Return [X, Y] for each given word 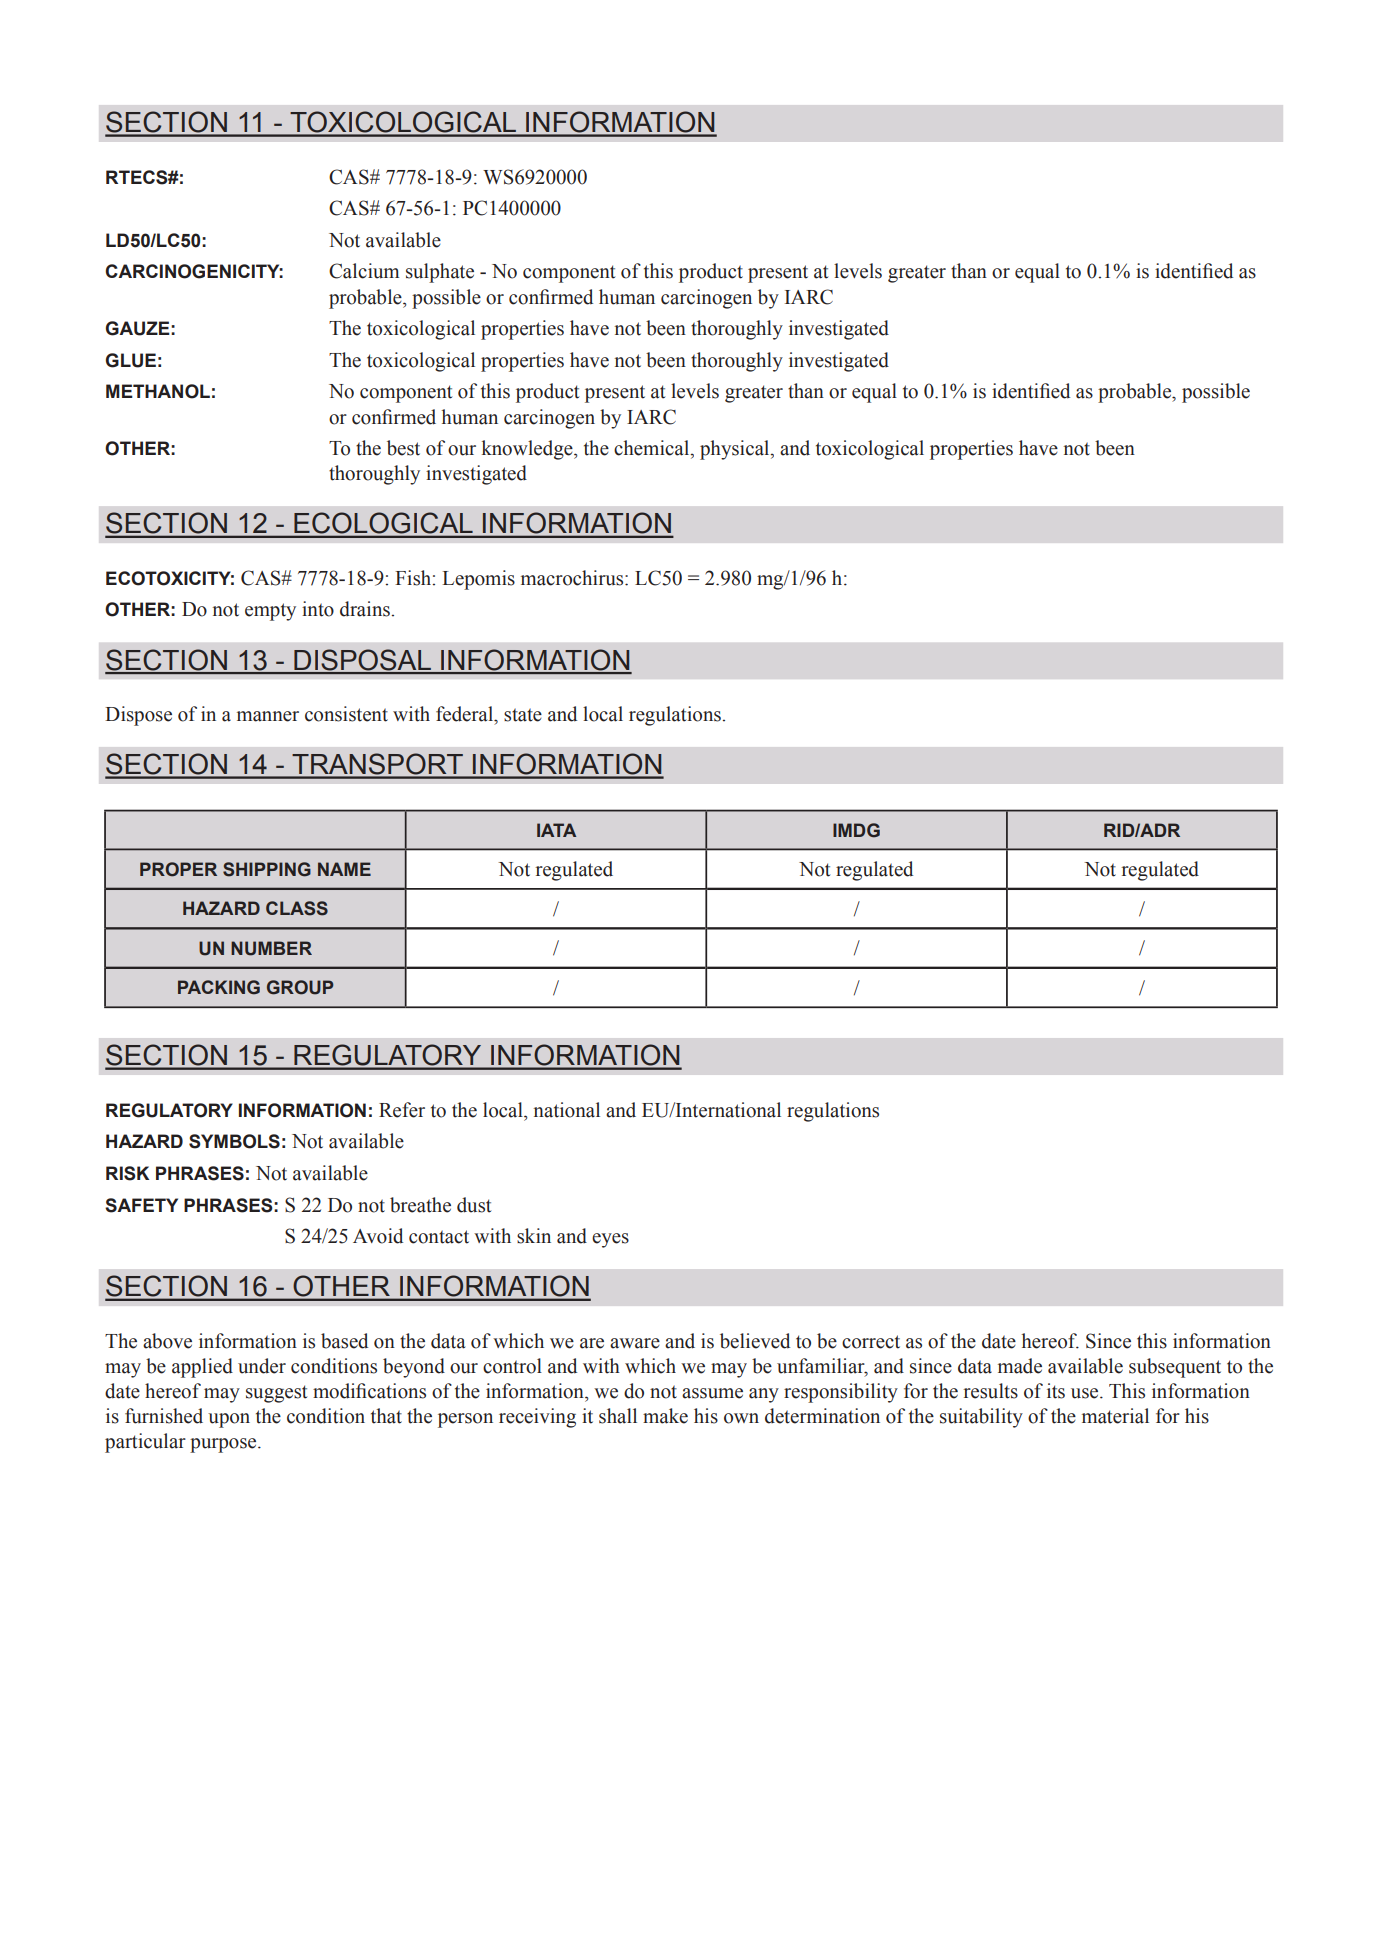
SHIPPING [267, 869]
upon [229, 1420]
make [665, 1416]
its [1056, 1391]
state [523, 715]
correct [871, 1342]
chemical [653, 449]
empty [270, 612]
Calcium [364, 271]
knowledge [528, 450]
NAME [344, 869]
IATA [556, 830]
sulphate [440, 273]
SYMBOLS [234, 1141]
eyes [610, 1240]
